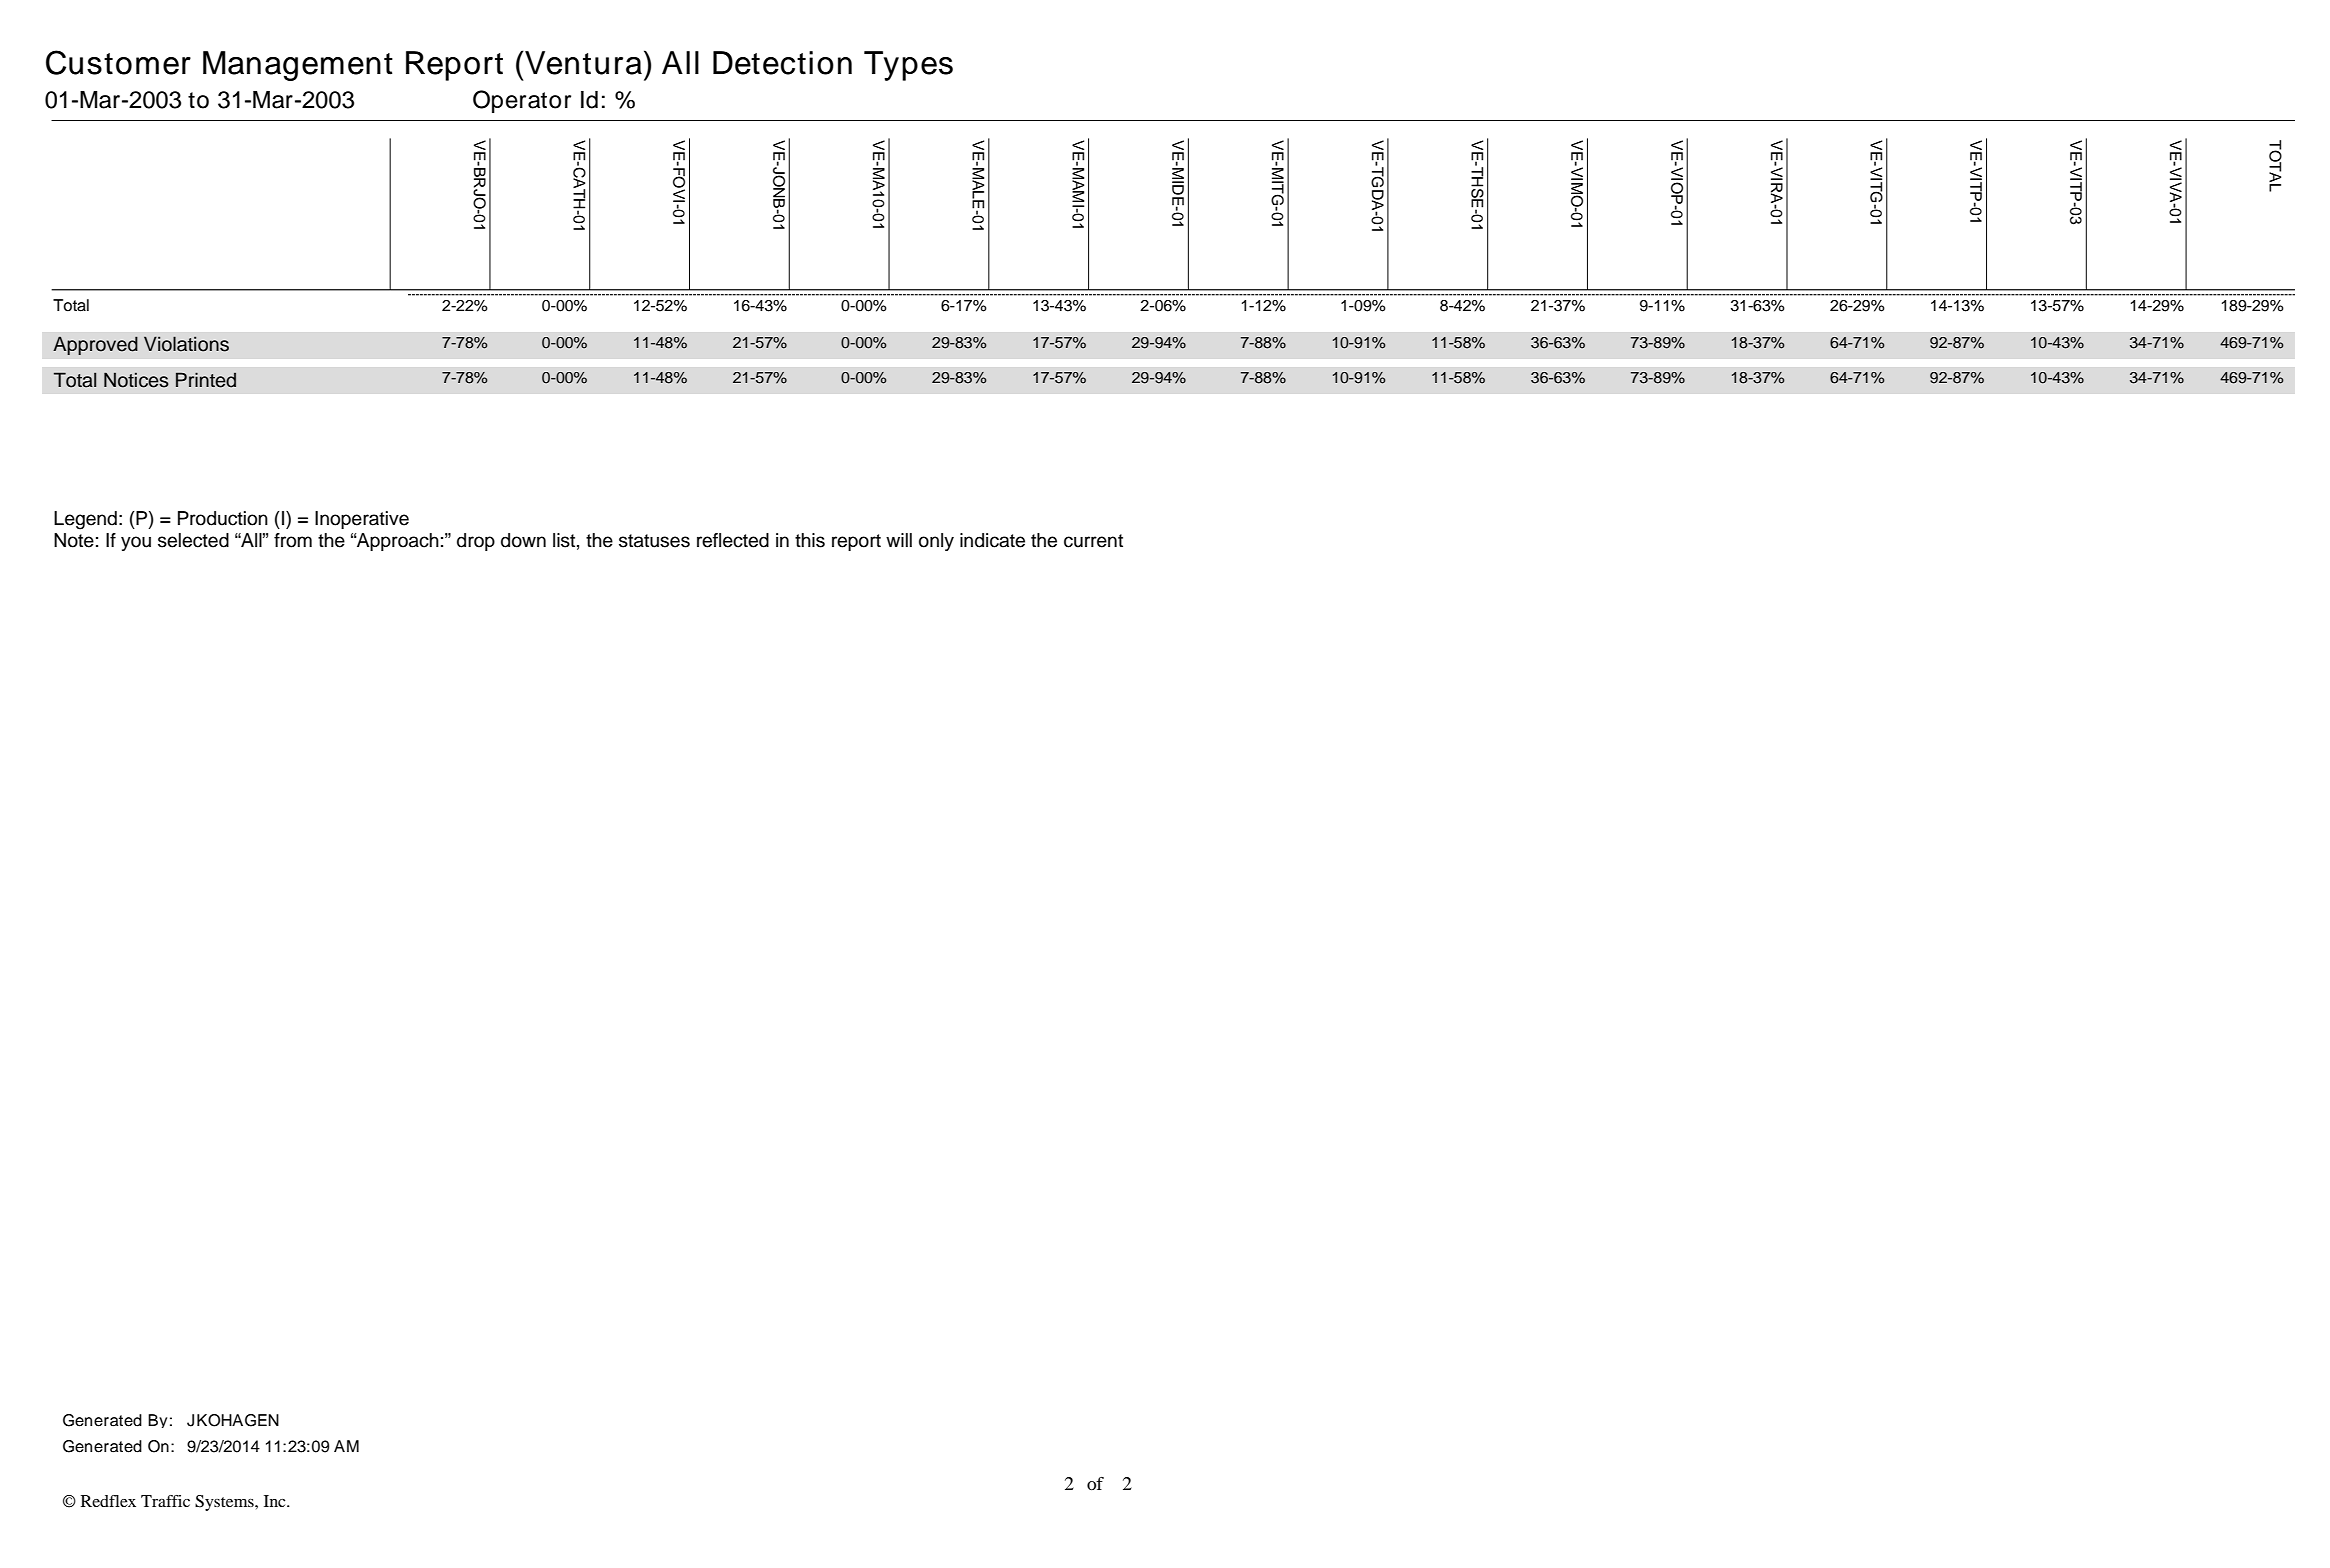  Describe the element at coordinates (908, 66) in the document. I see `Types` at that location.
